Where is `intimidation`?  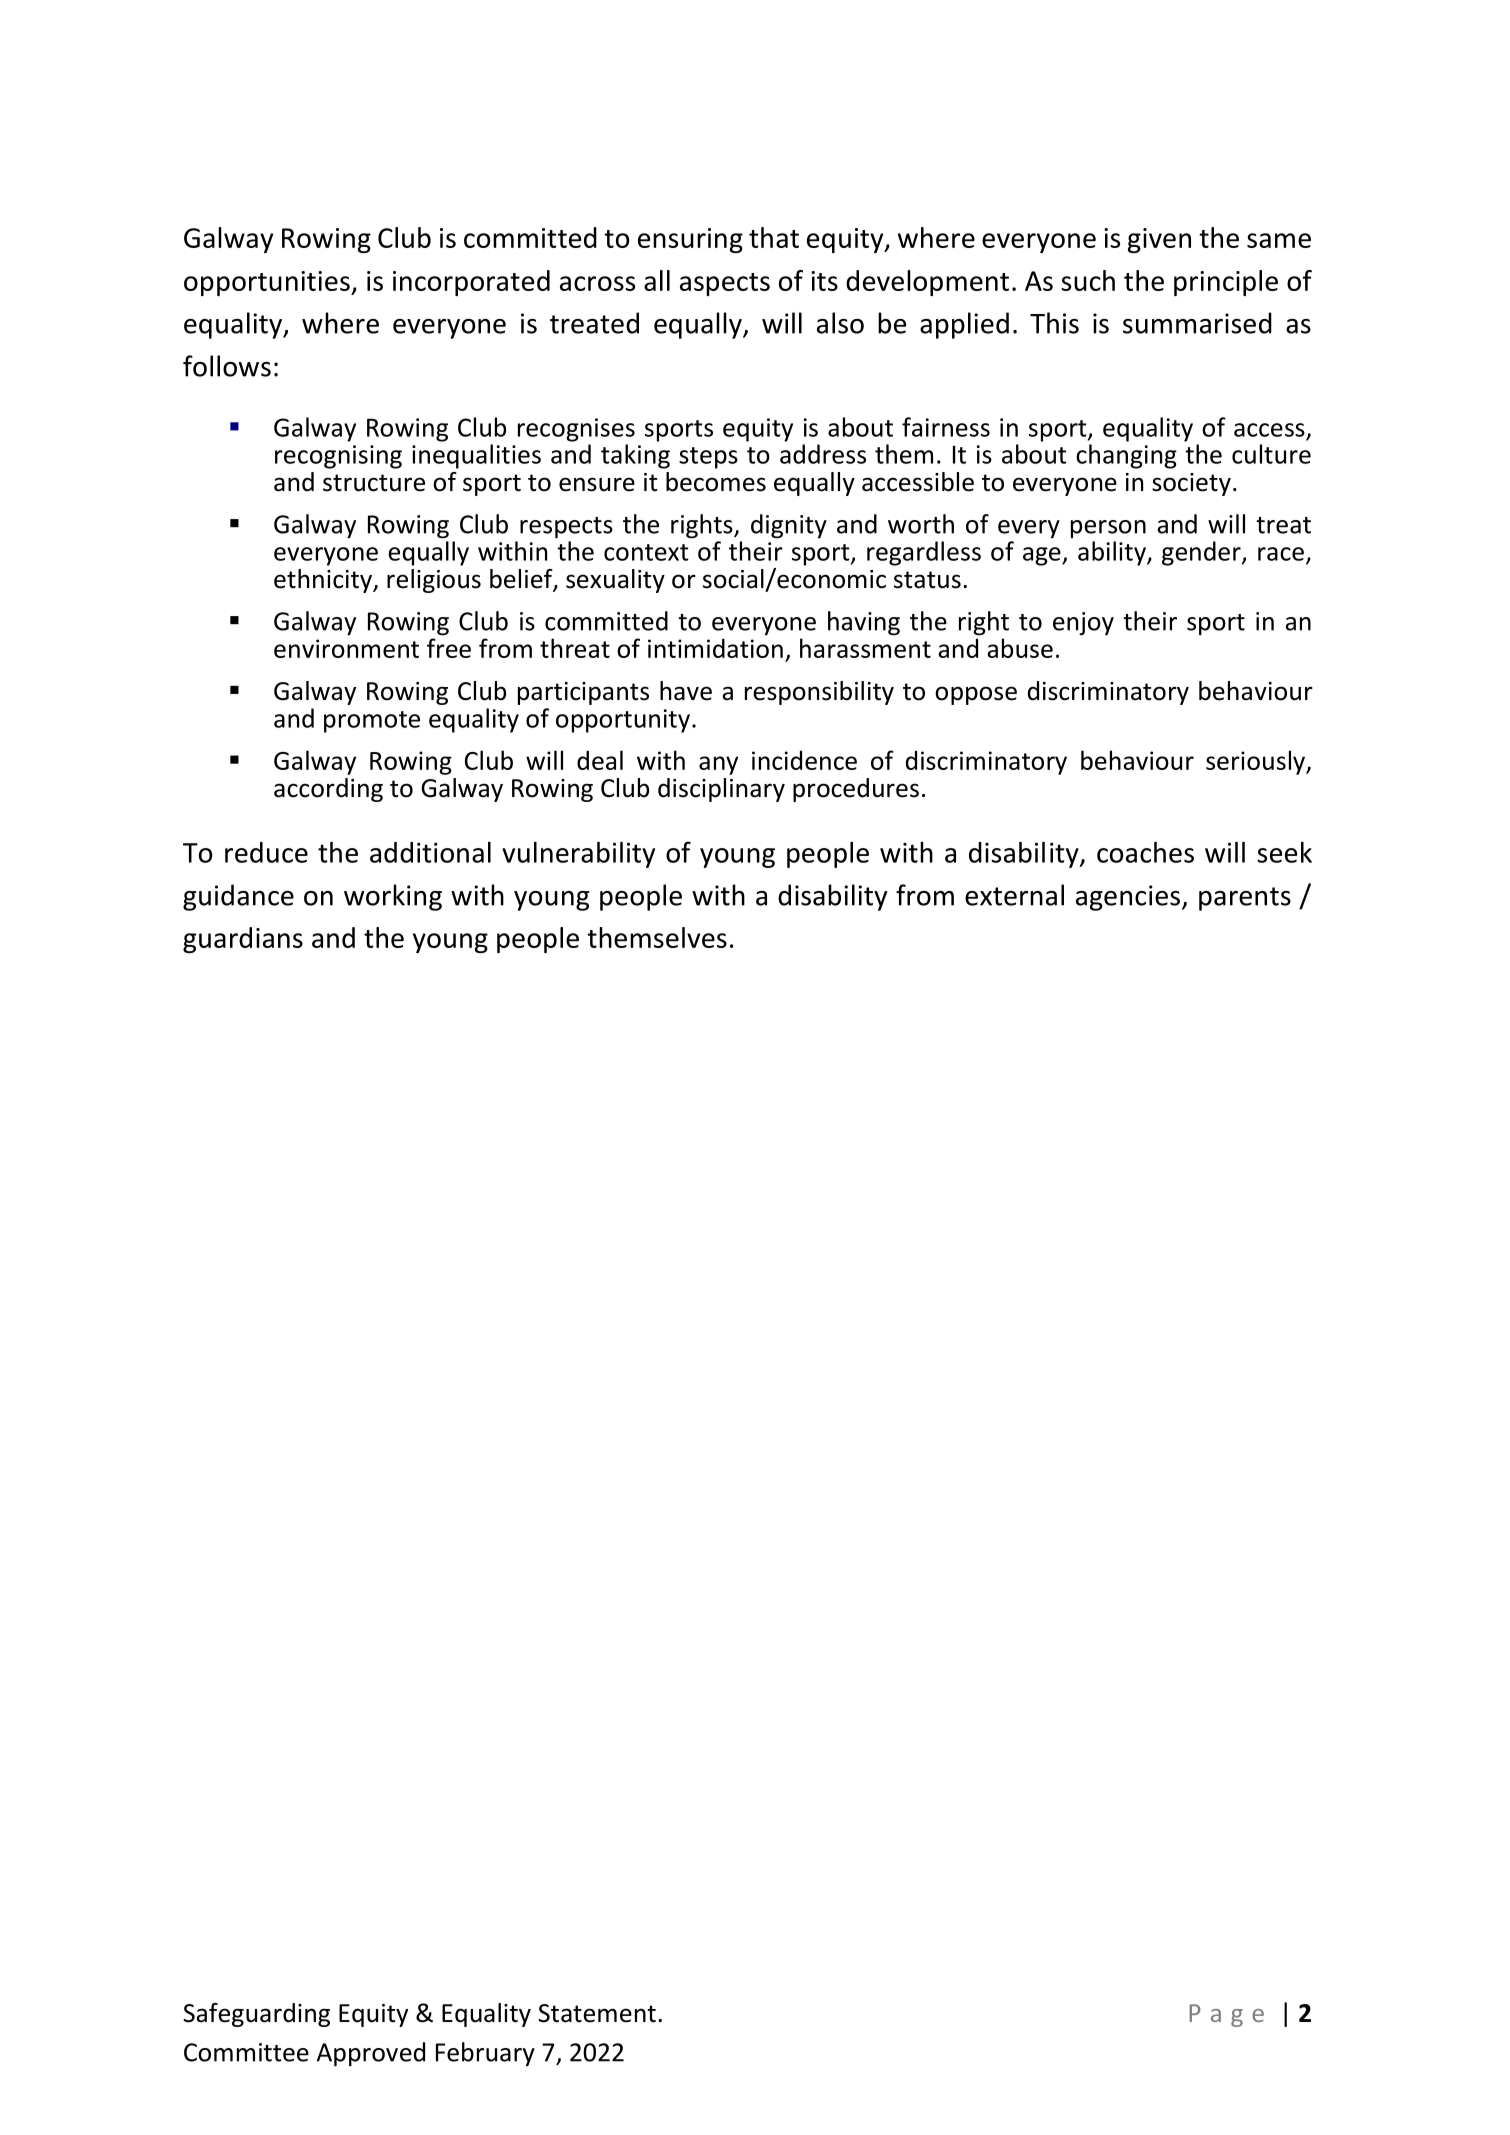 intimidation is located at coordinates (715, 648).
